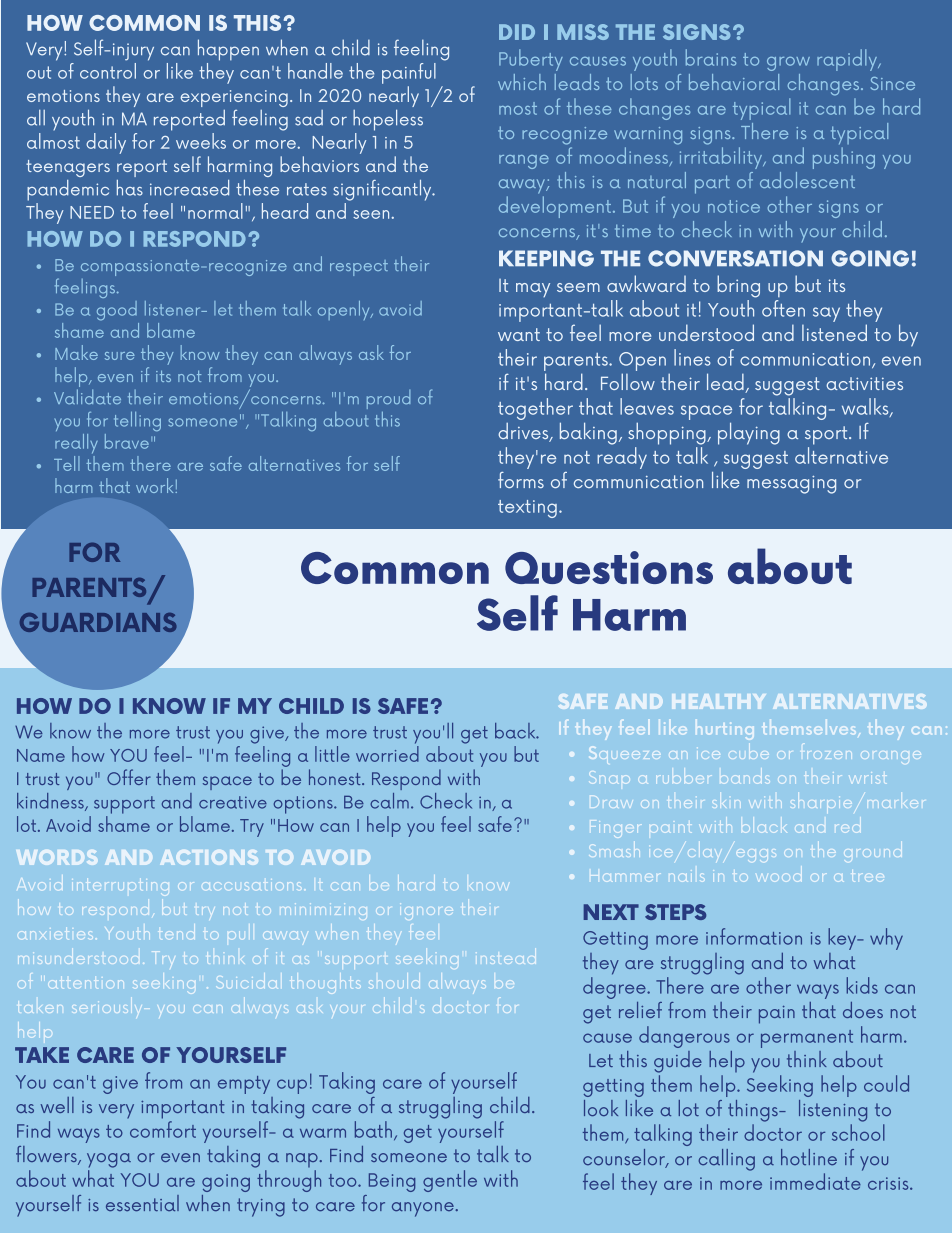  Describe the element at coordinates (788, 64) in the screenshot. I see `grow` at that location.
